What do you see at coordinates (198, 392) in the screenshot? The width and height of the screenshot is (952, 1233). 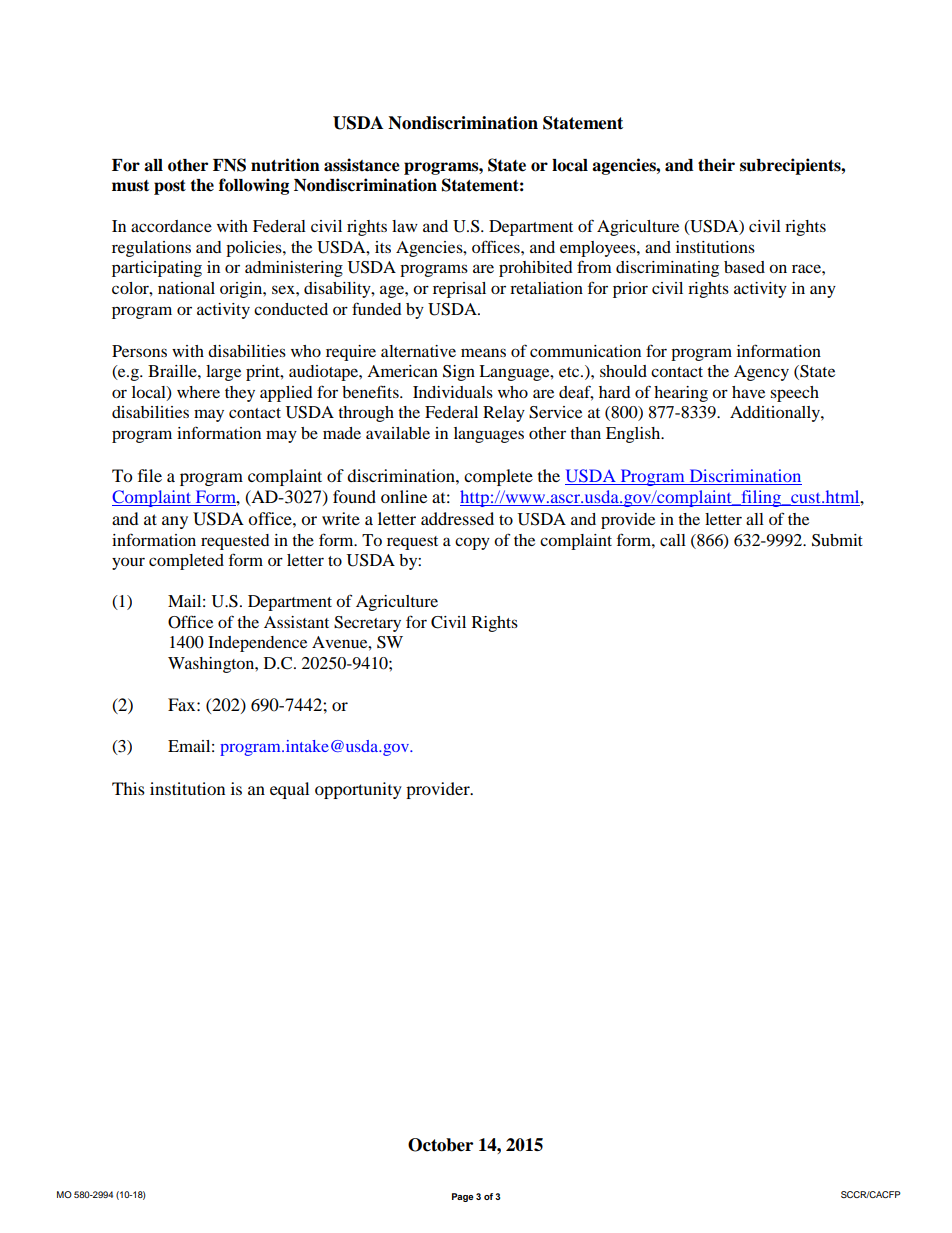 I see `where` at bounding box center [198, 392].
